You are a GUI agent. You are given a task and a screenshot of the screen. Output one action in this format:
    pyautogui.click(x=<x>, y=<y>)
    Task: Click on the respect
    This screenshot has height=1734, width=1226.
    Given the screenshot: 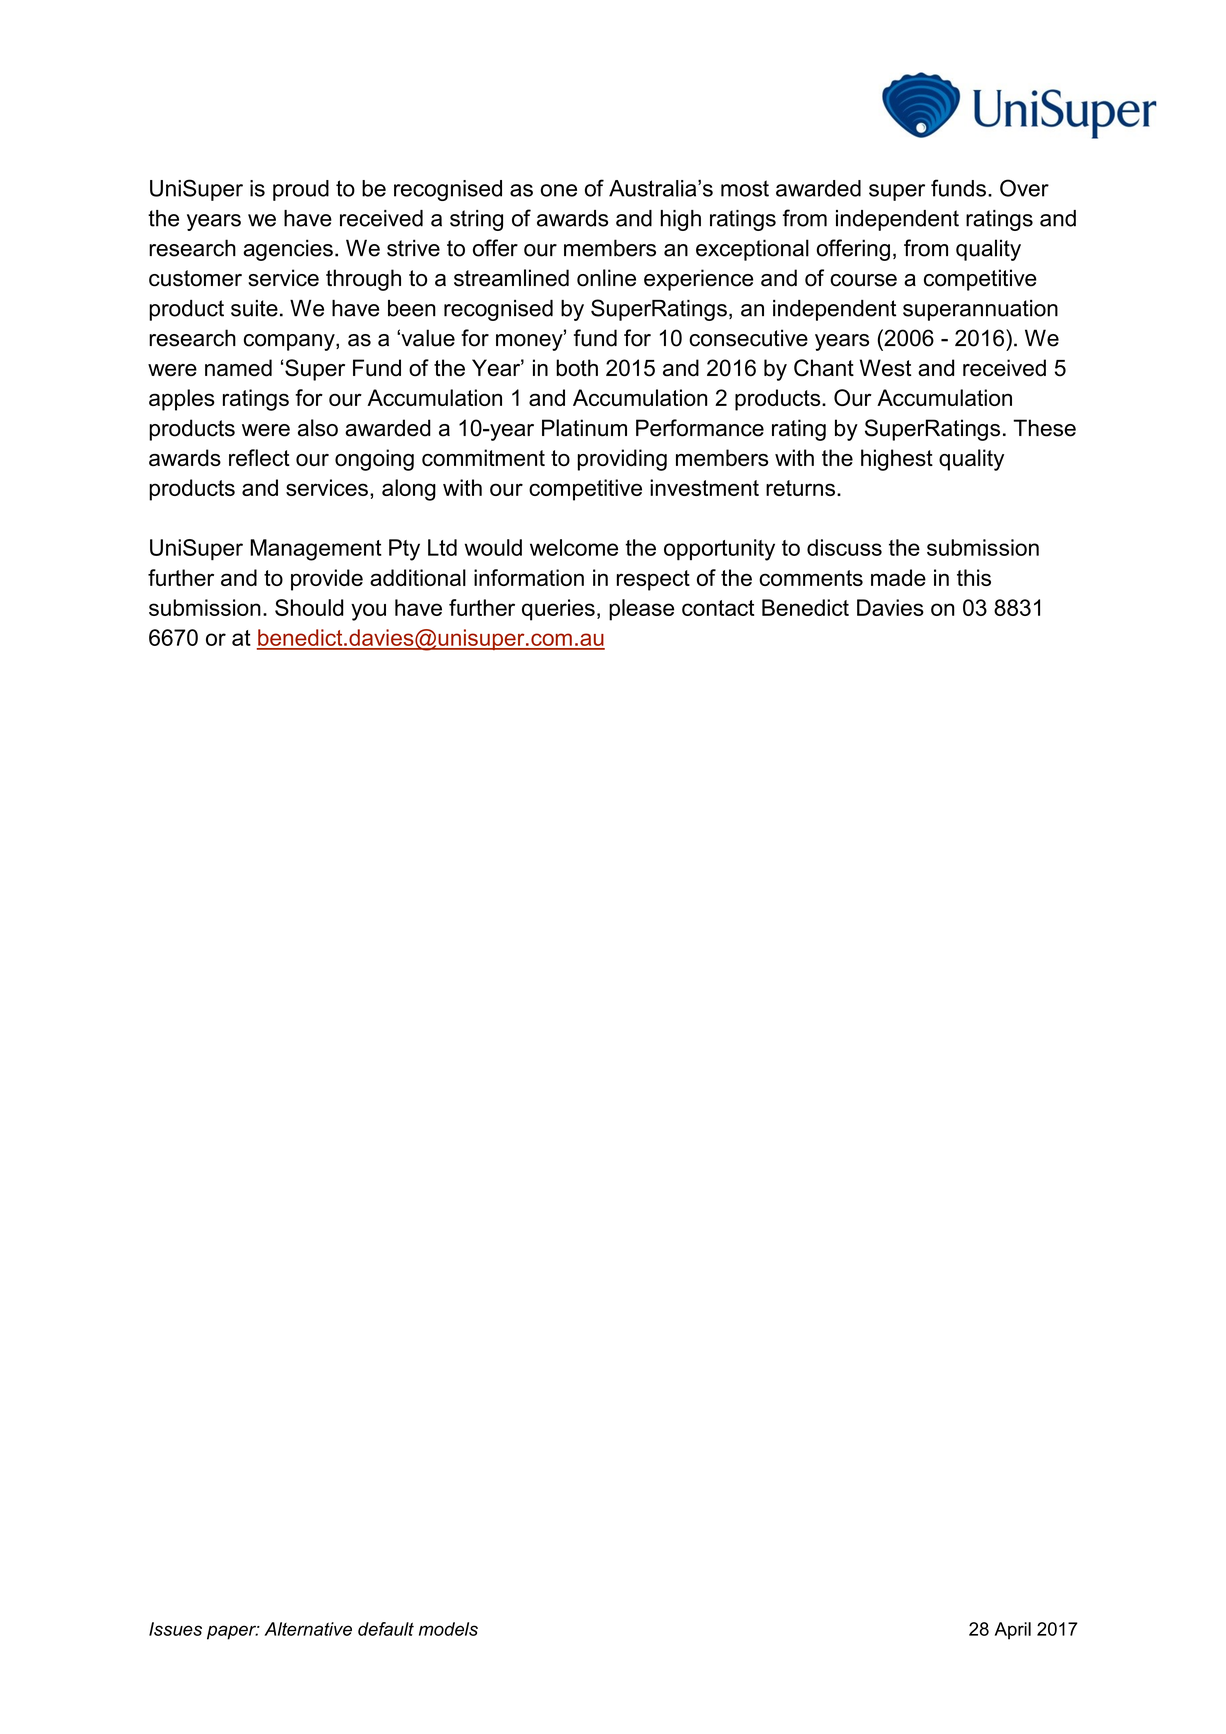 What is the action you would take?
    pyautogui.click(x=653, y=580)
